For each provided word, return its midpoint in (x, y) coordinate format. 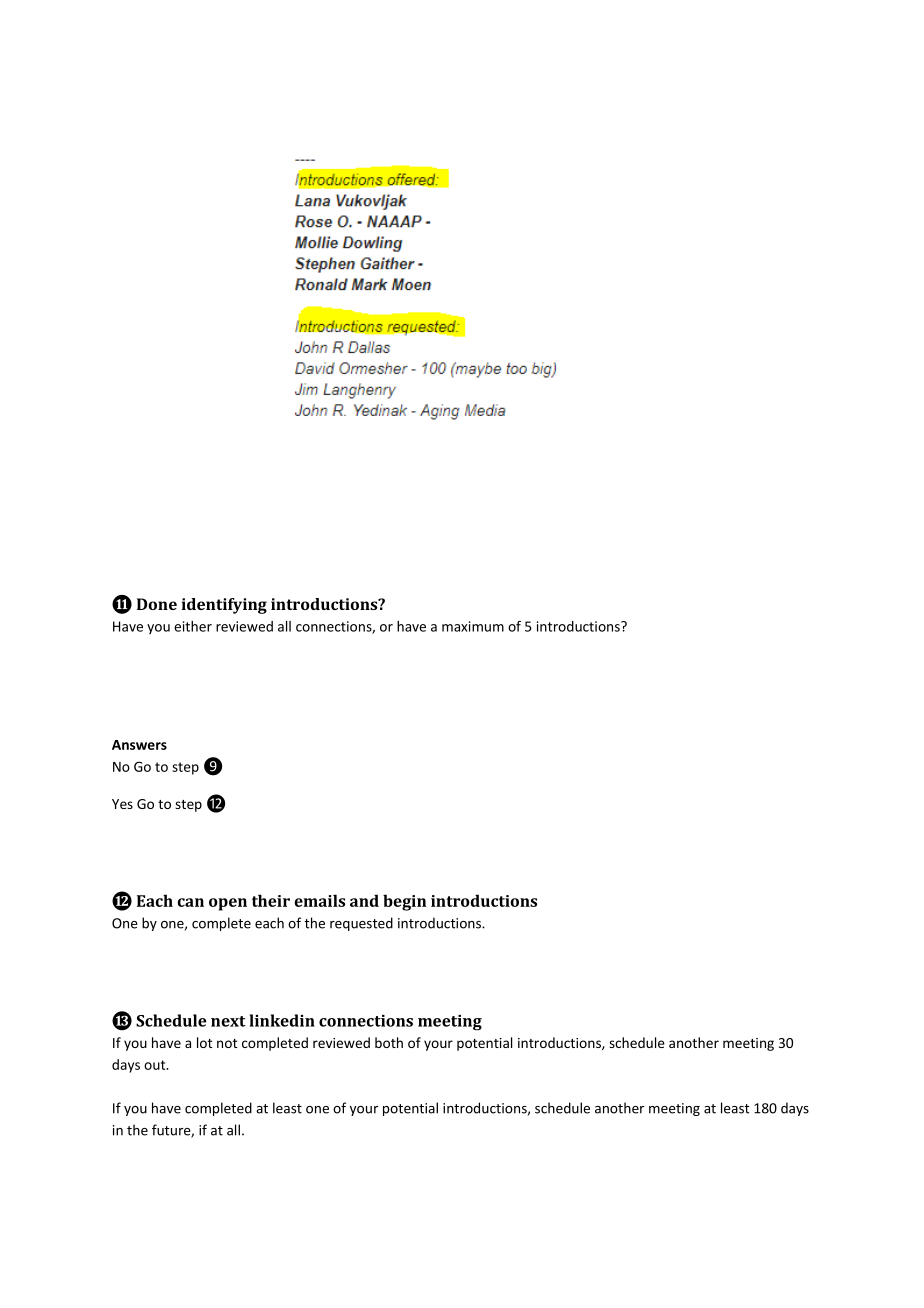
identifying (224, 606)
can (190, 902)
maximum (473, 626)
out (156, 1065)
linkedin (282, 1020)
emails (319, 900)
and (364, 900)
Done (157, 604)
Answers (139, 745)
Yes (122, 804)
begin (404, 902)
